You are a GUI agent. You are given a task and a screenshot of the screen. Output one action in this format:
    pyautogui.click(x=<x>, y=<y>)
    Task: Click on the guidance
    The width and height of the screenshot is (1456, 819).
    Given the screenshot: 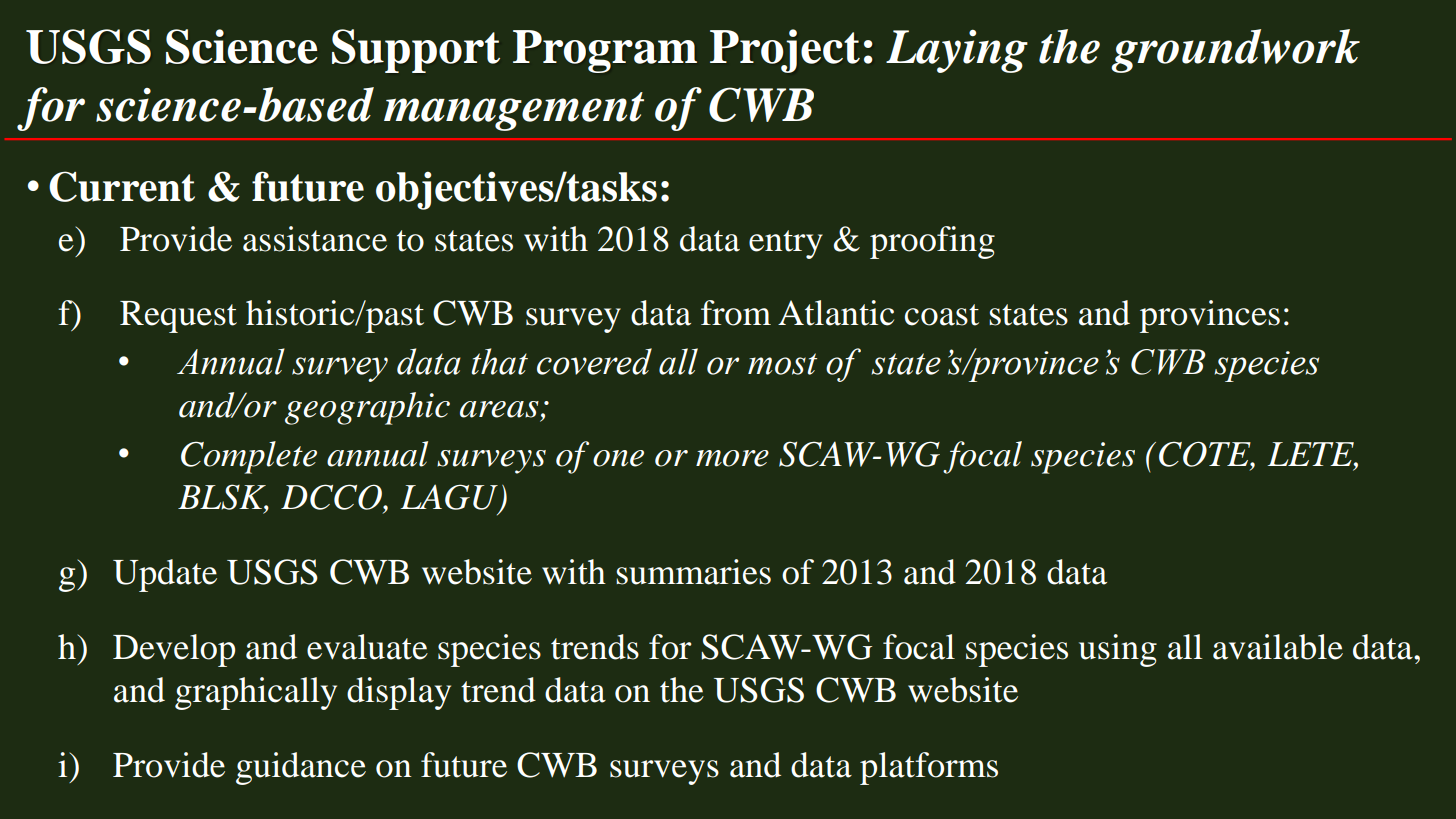 What is the action you would take?
    pyautogui.click(x=301, y=768)
